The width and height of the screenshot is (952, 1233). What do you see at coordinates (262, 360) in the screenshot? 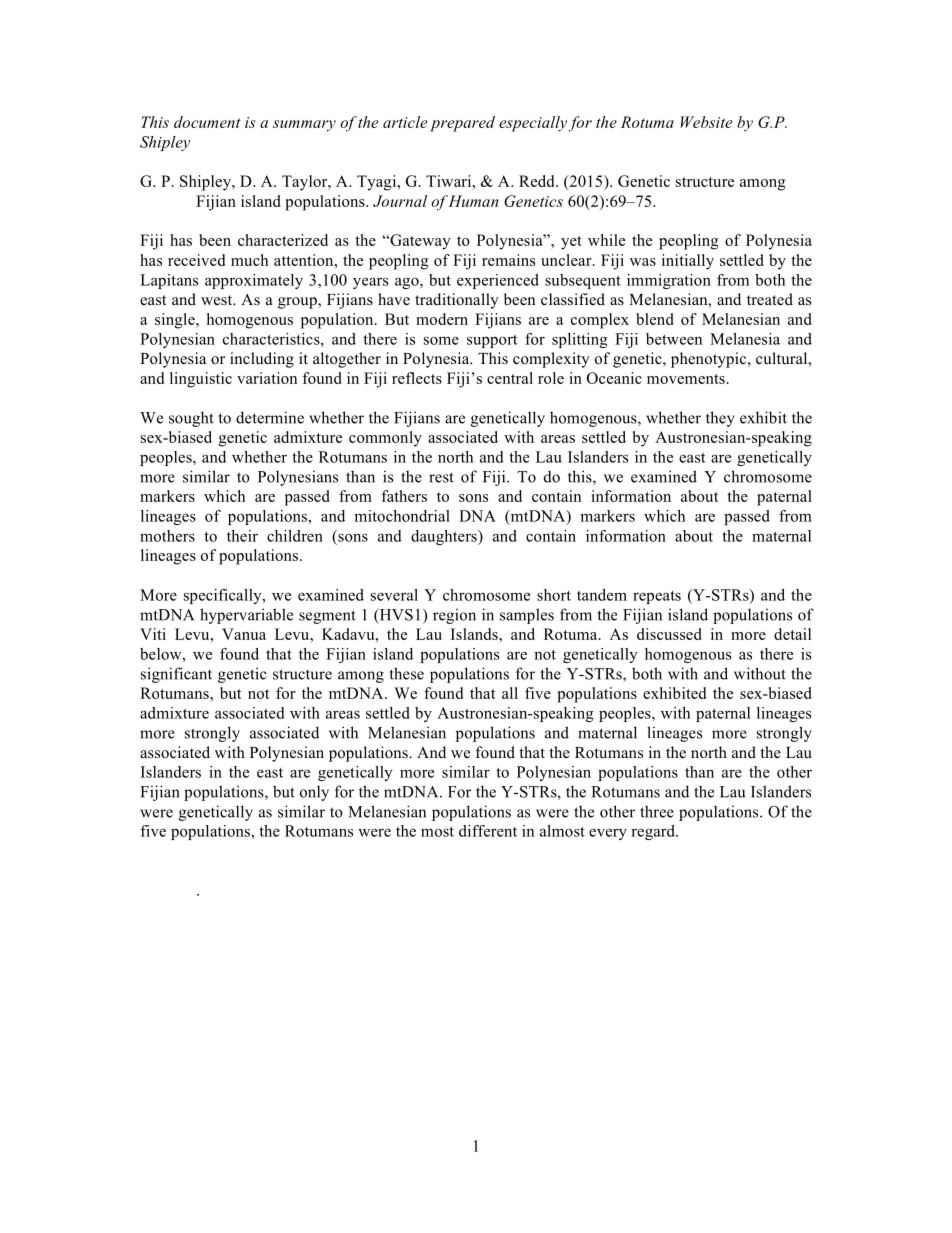
I see `including` at bounding box center [262, 360].
